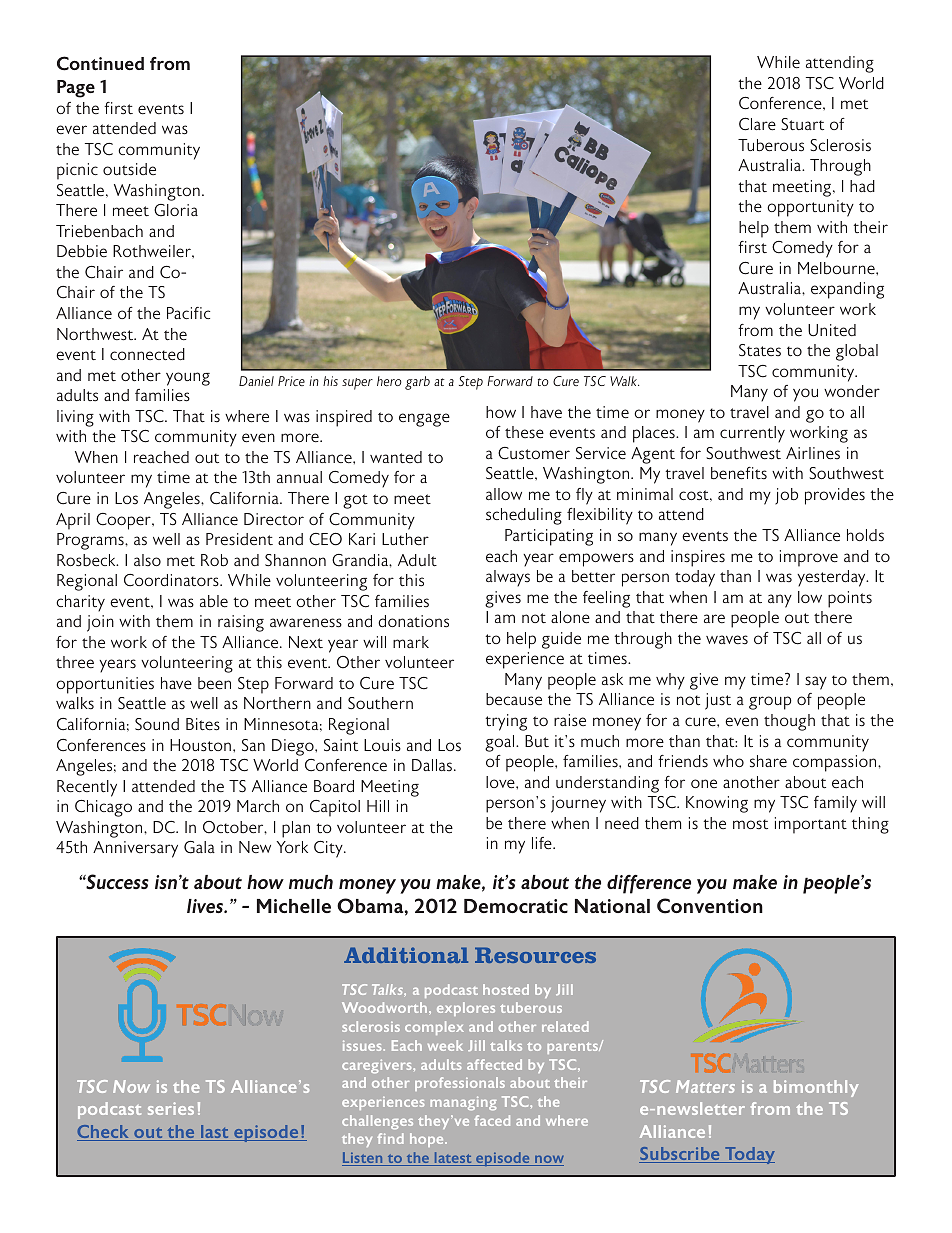 The image size is (952, 1233). Describe the element at coordinates (172, 580) in the document. I see `Coordinators` at that location.
